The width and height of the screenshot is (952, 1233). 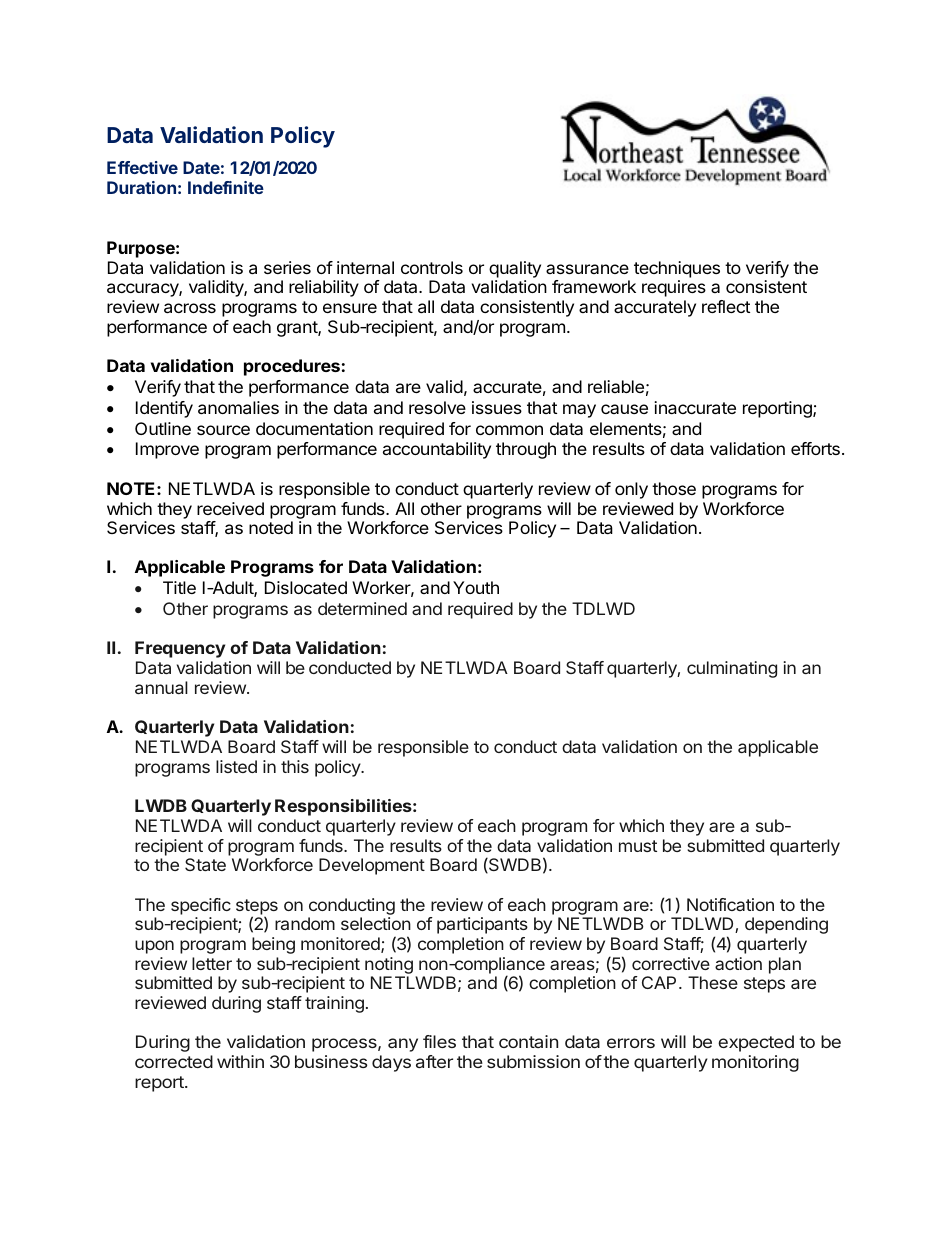 What do you see at coordinates (437, 450) in the screenshot?
I see `accountability` at bounding box center [437, 450].
